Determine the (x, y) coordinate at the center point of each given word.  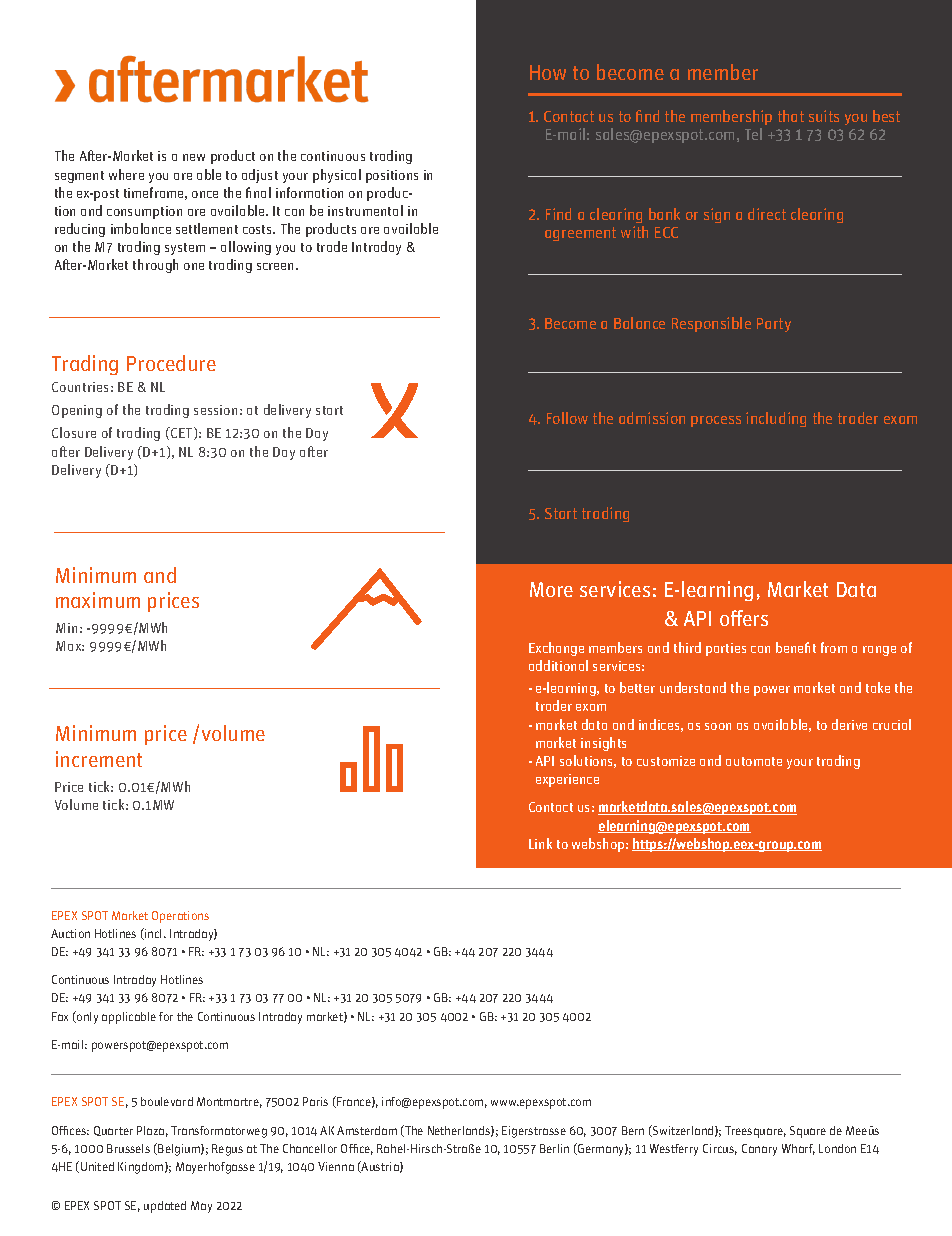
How (548, 72)
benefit (796, 647)
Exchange (556, 649)
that (791, 116)
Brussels (128, 1148)
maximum (98, 600)
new (194, 157)
